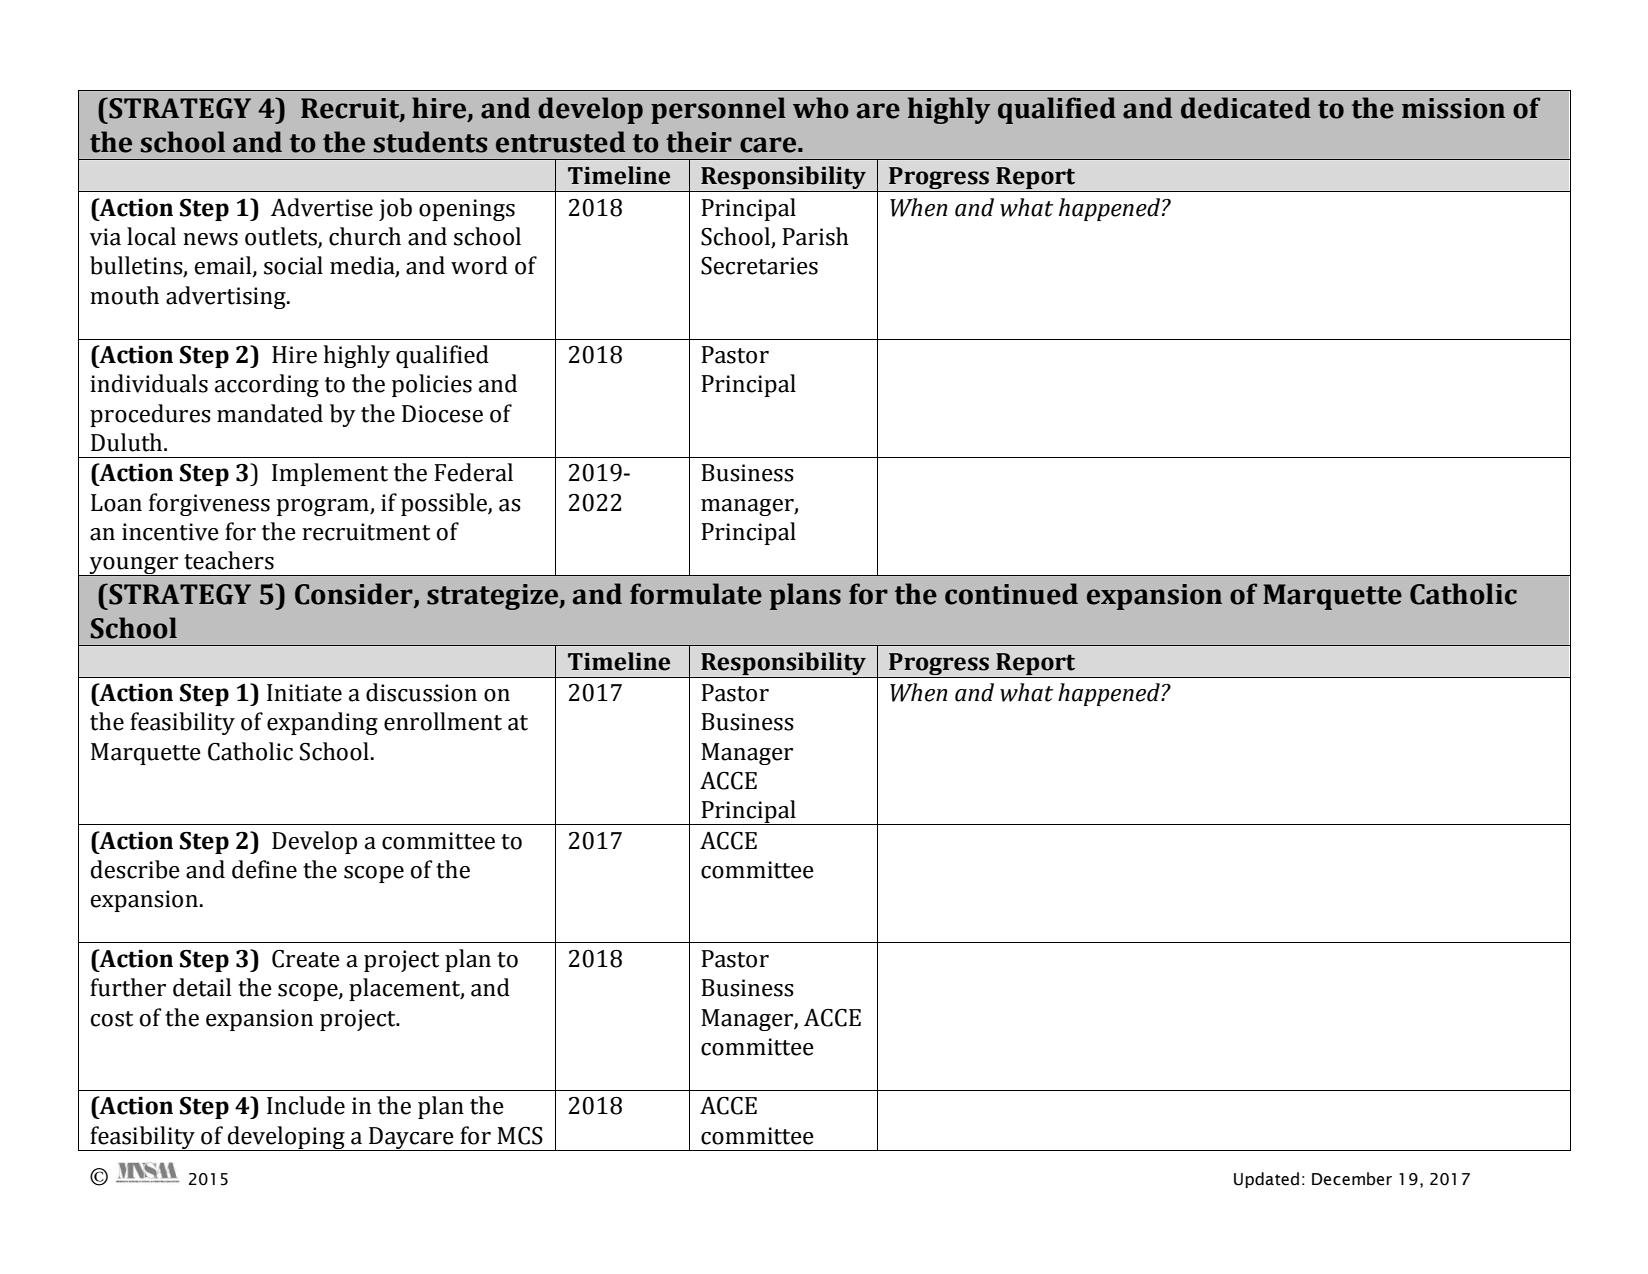 The height and width of the screenshot is (1274, 1648). What do you see at coordinates (1011, 594) in the screenshot?
I see `continued` at bounding box center [1011, 594].
